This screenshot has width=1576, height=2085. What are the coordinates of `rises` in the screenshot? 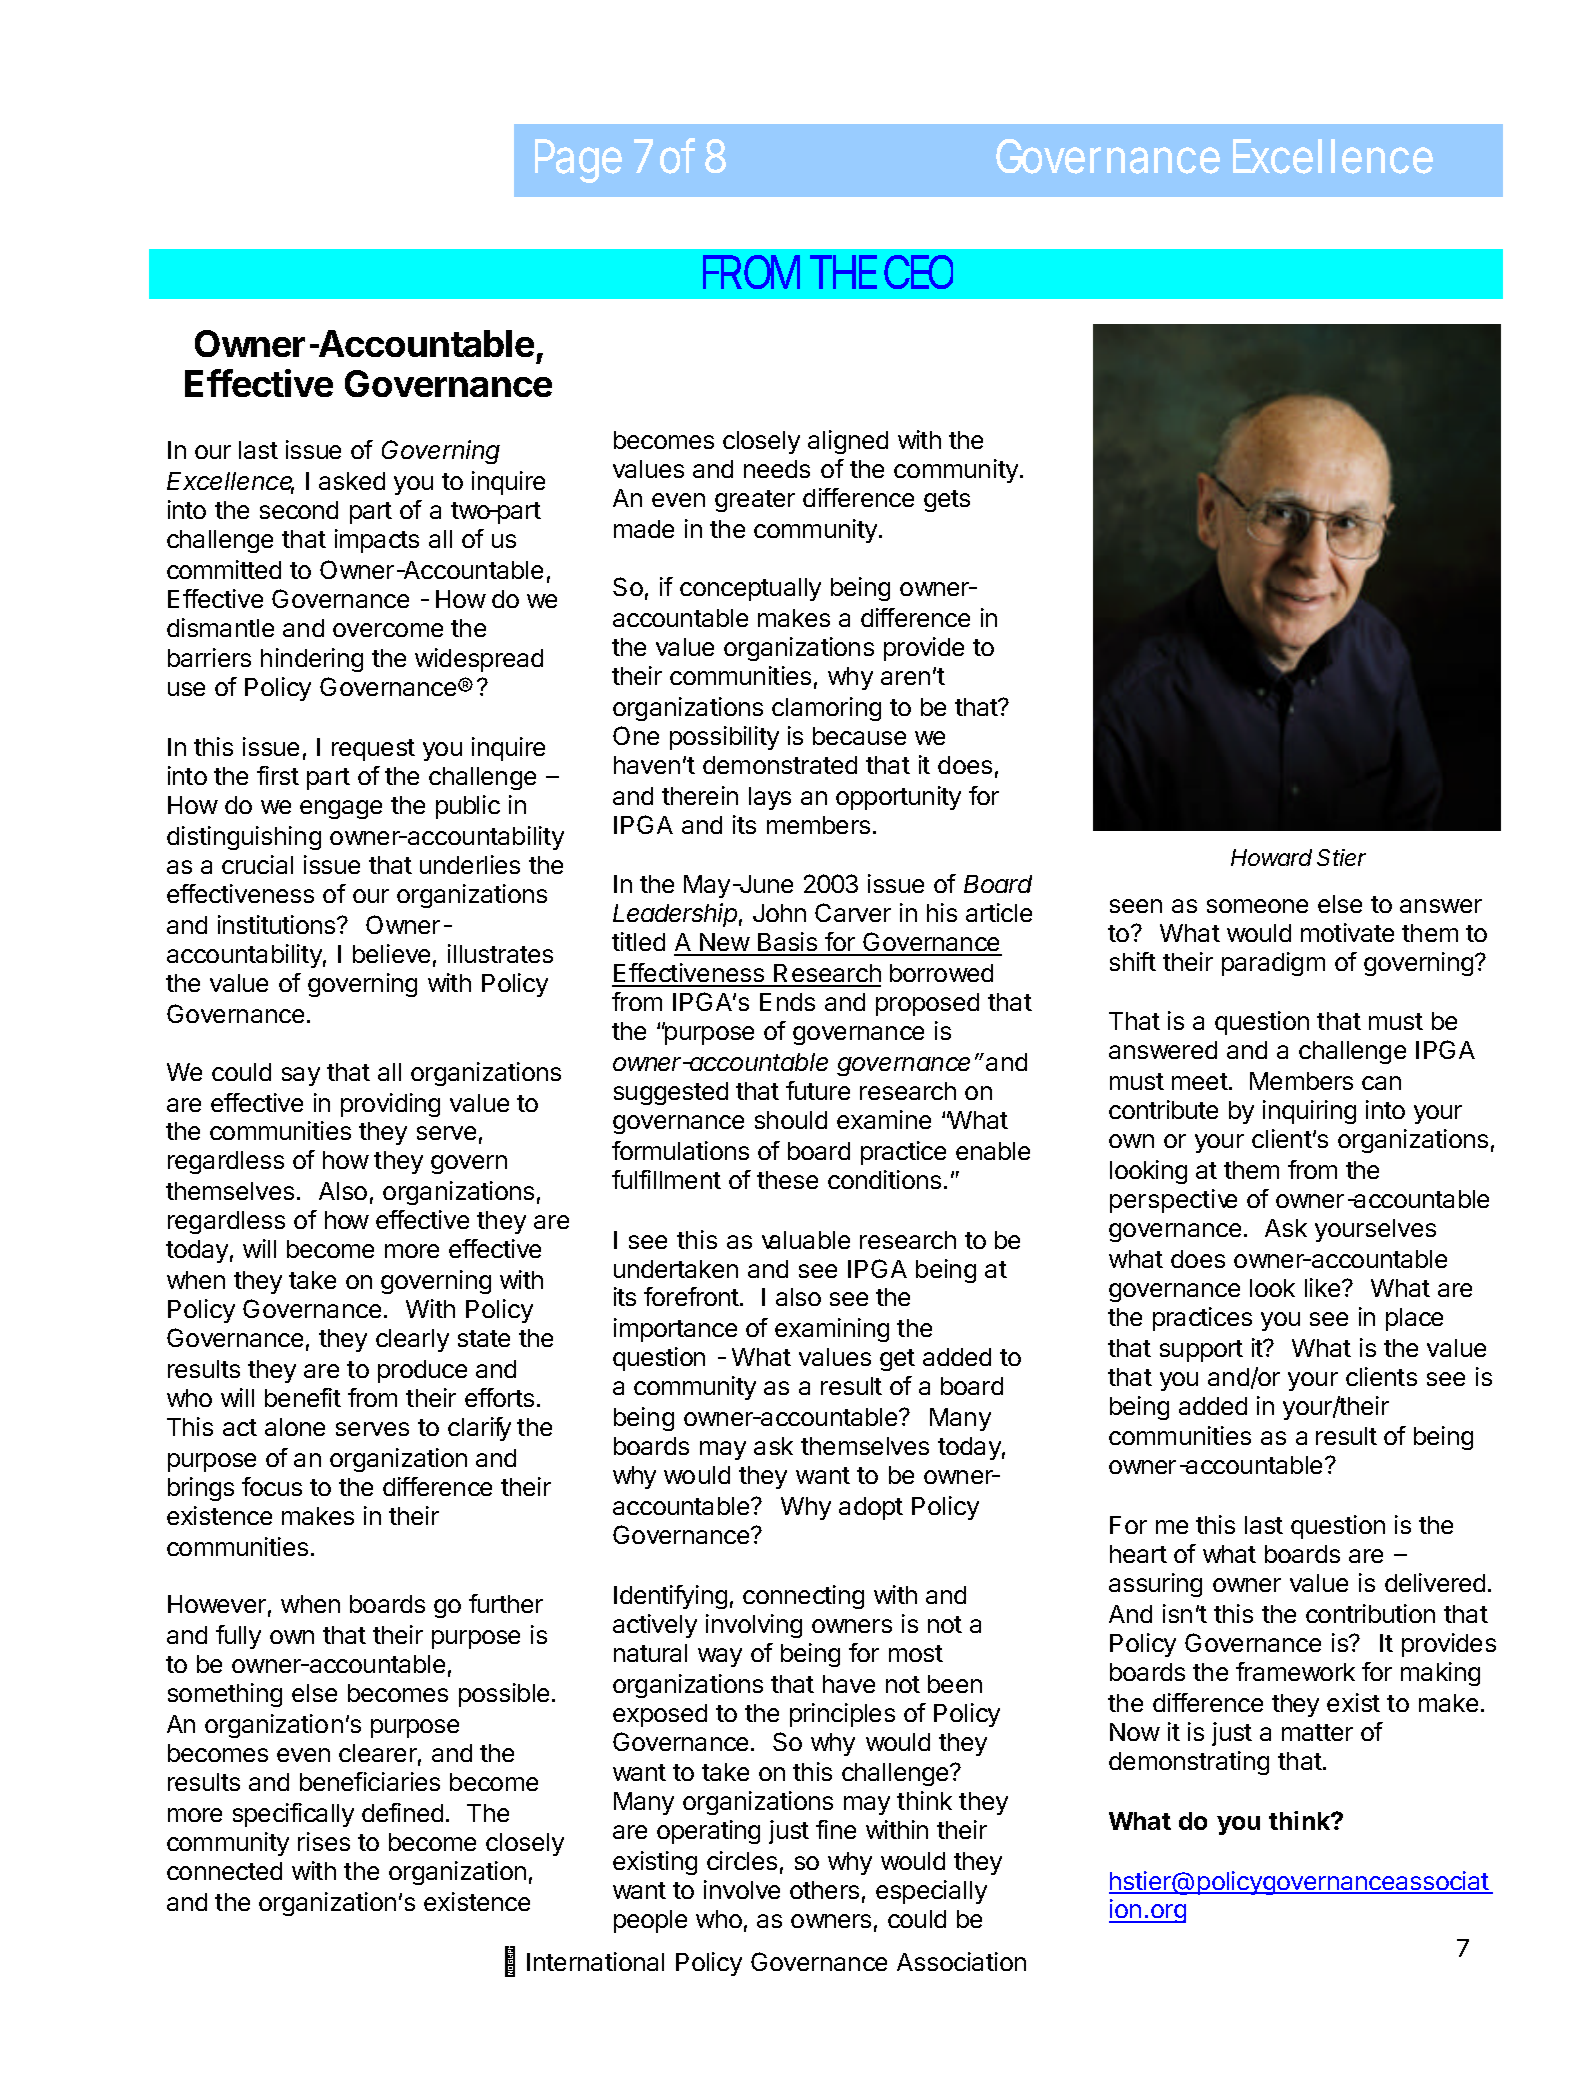 It's located at (324, 1841).
